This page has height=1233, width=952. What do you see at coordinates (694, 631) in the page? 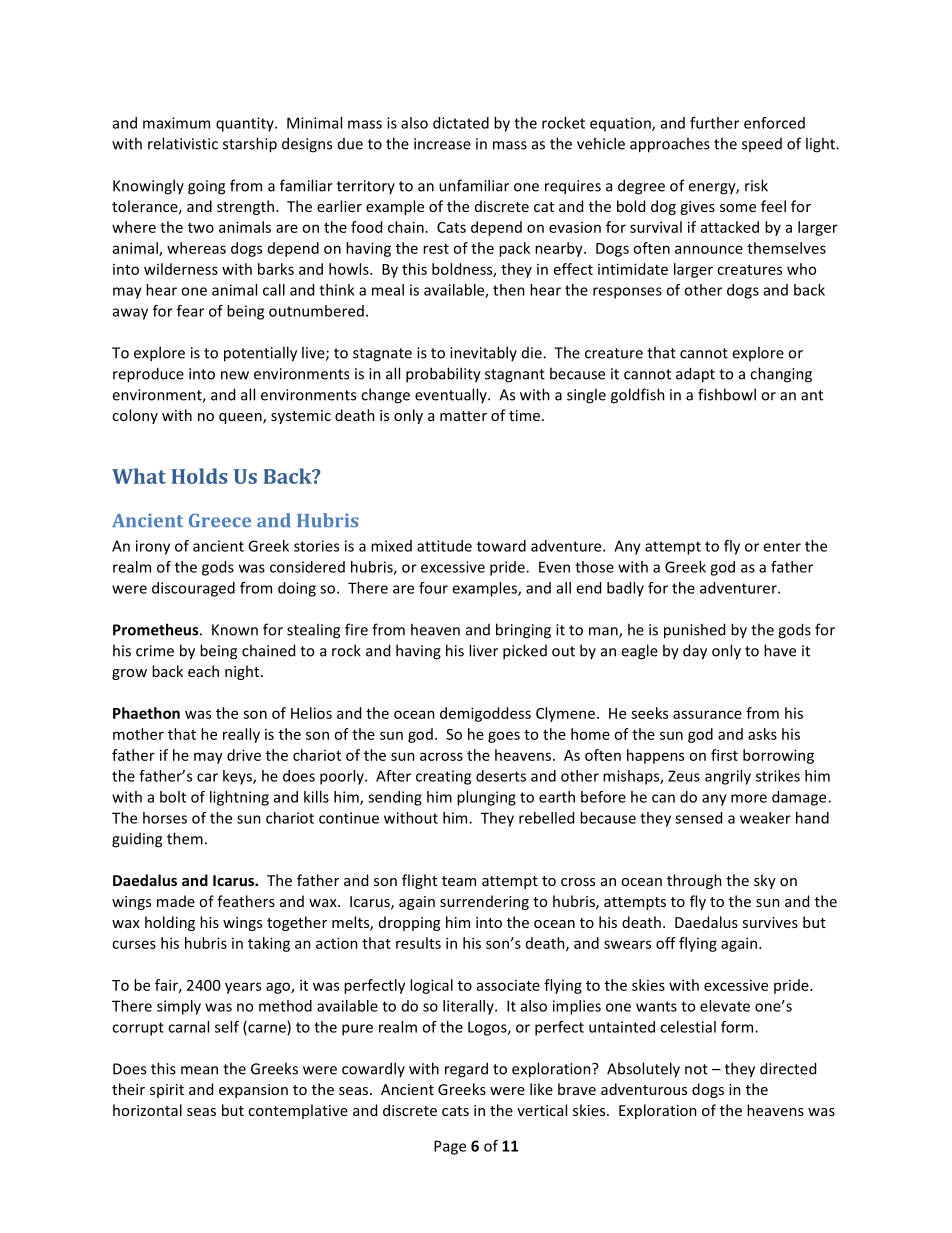
I see `punished` at bounding box center [694, 631].
